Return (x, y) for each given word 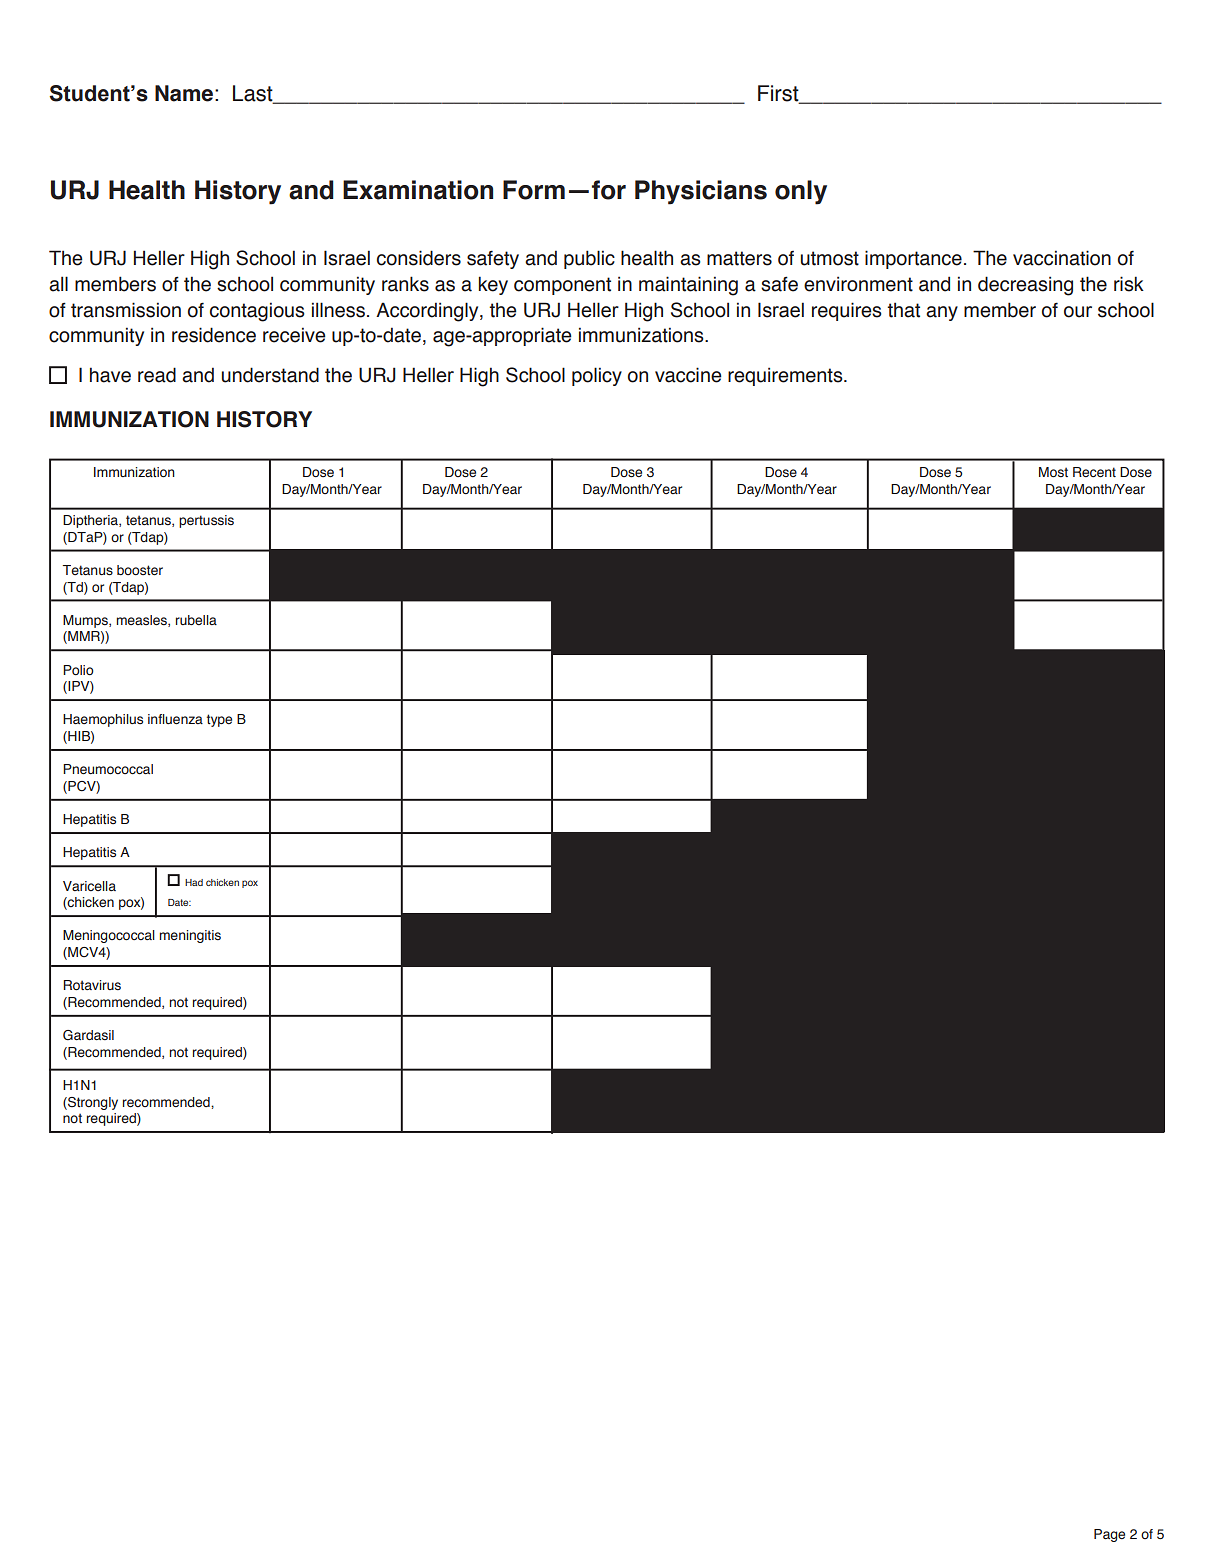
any (942, 313)
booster (140, 570)
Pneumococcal (108, 769)
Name (184, 93)
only (801, 192)
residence (214, 335)
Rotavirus (92, 985)
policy (597, 376)
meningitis (190, 936)
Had (194, 882)
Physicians (701, 192)
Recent (1094, 472)
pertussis (206, 521)
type (219, 720)
